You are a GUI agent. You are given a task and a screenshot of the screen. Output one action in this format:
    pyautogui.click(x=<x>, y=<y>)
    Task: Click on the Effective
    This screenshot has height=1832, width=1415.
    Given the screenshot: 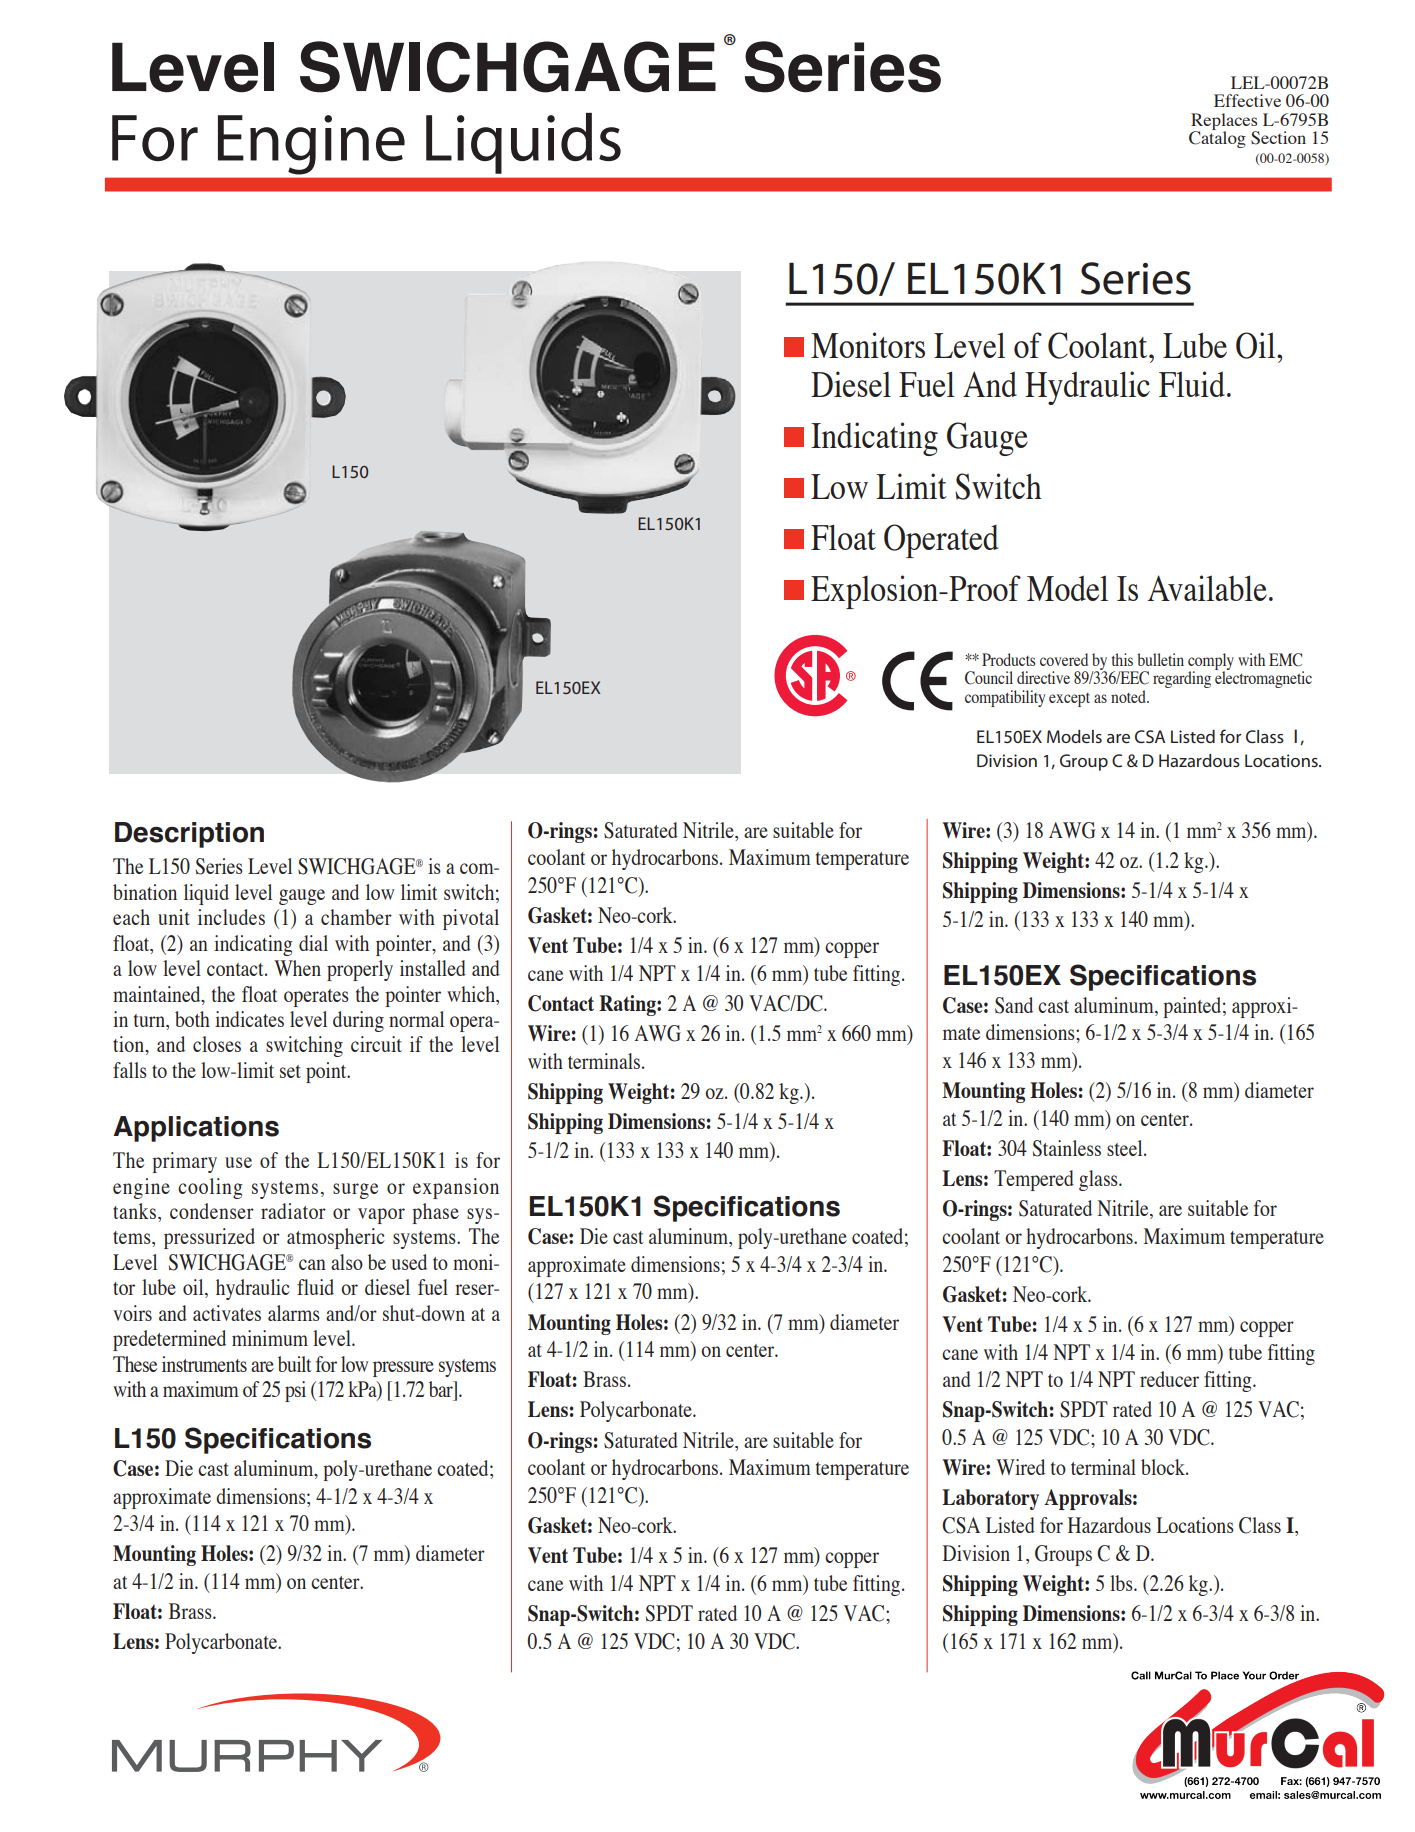 What is the action you would take?
    pyautogui.click(x=1247, y=100)
